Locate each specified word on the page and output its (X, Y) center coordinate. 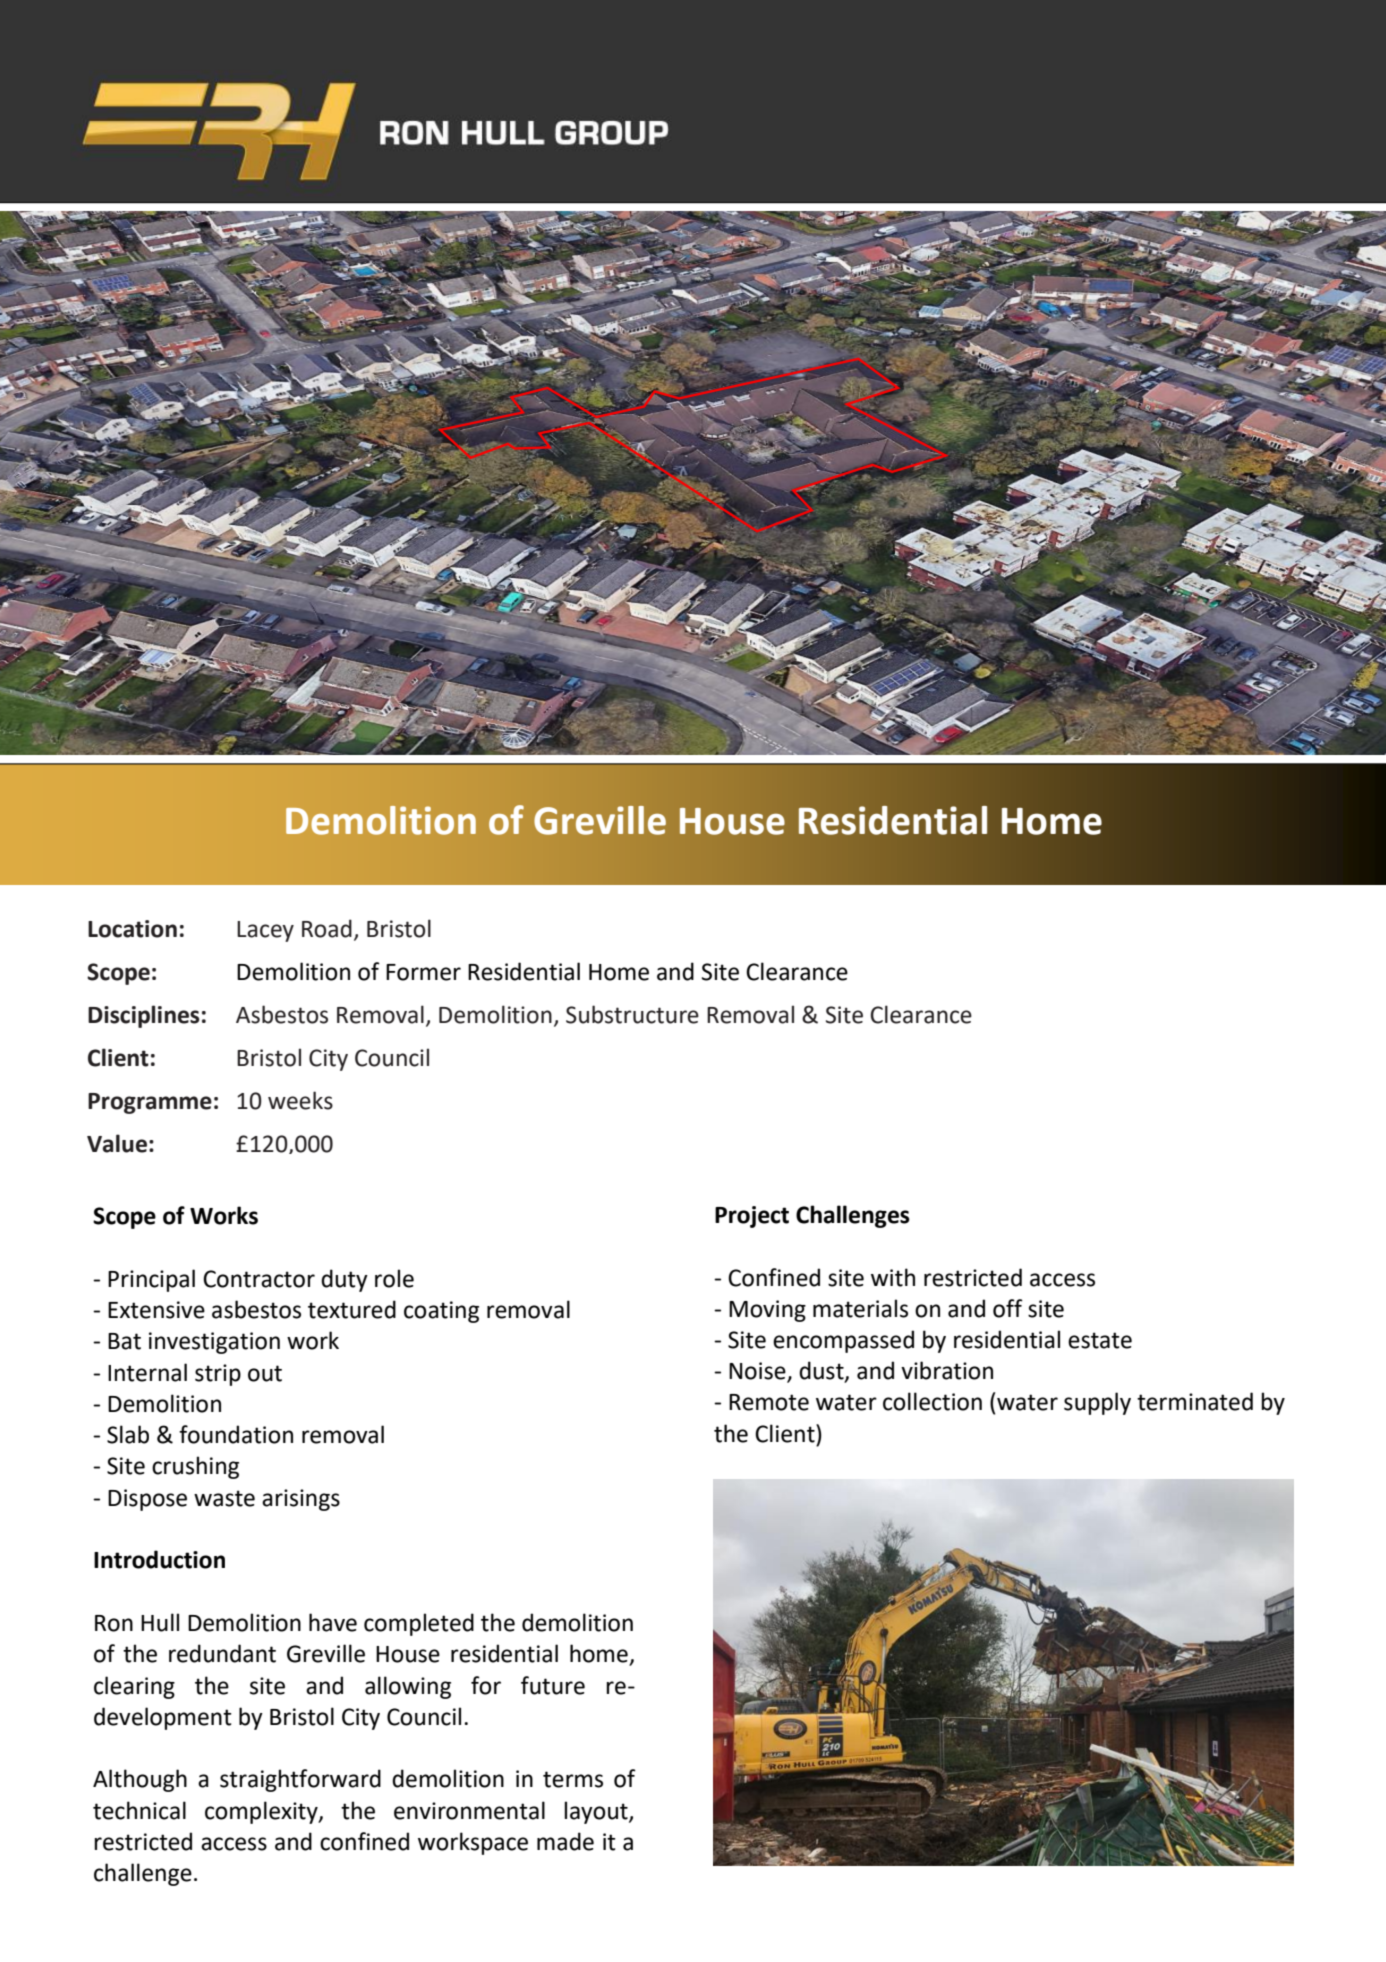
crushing (195, 1467)
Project (752, 1217)
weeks (300, 1100)
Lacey (265, 931)
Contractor (259, 1279)
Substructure (632, 1014)
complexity (262, 1812)
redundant (222, 1653)
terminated (1195, 1401)
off (1008, 1308)
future (553, 1685)
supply (1097, 1403)
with (893, 1277)
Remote (769, 1402)
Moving (767, 1311)
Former (423, 972)
